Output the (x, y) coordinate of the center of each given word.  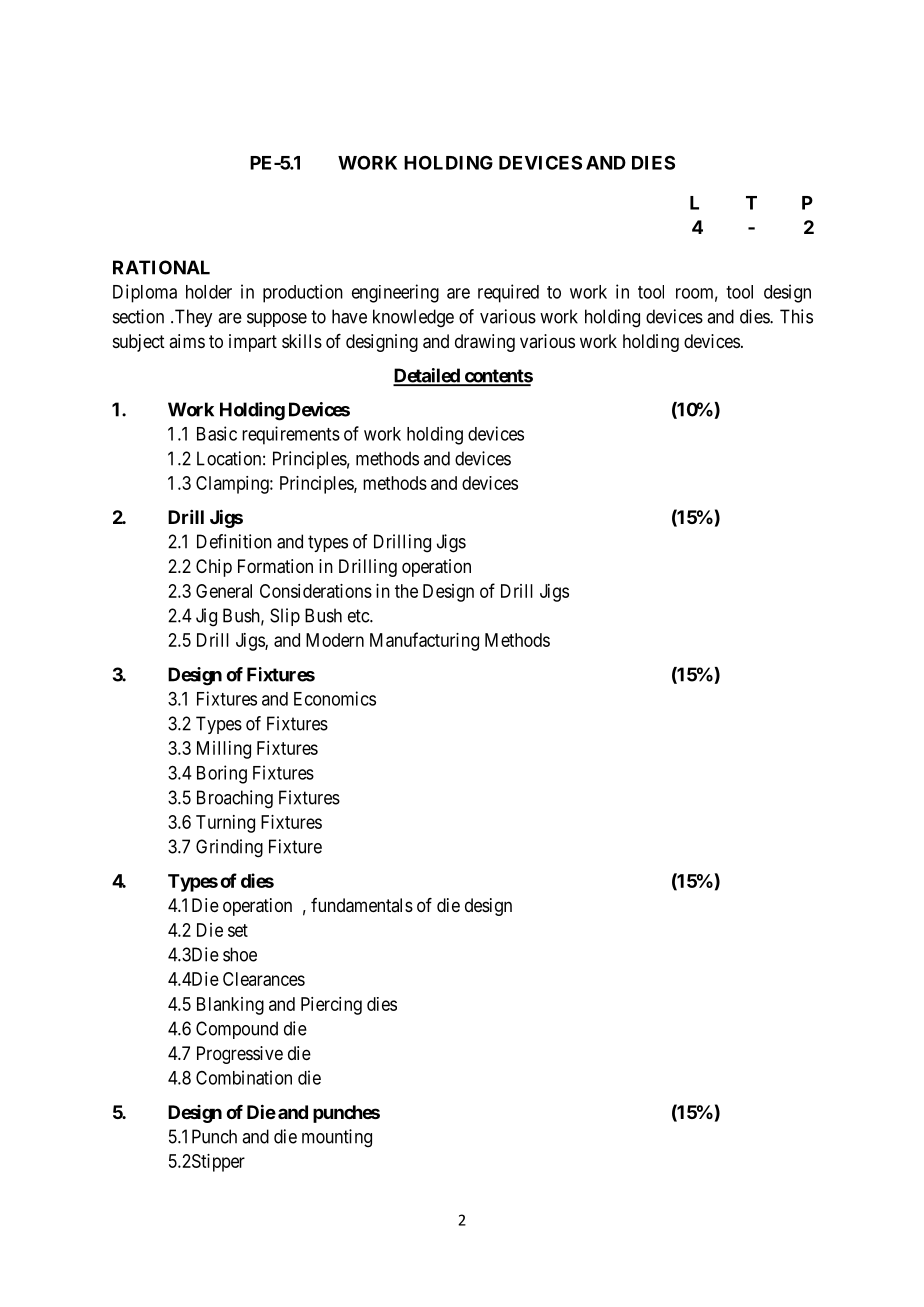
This (796, 316)
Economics (335, 698)
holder (209, 292)
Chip (214, 568)
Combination (244, 1077)
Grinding (229, 848)
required (508, 293)
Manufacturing (424, 641)
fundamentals (362, 905)
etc (359, 616)
